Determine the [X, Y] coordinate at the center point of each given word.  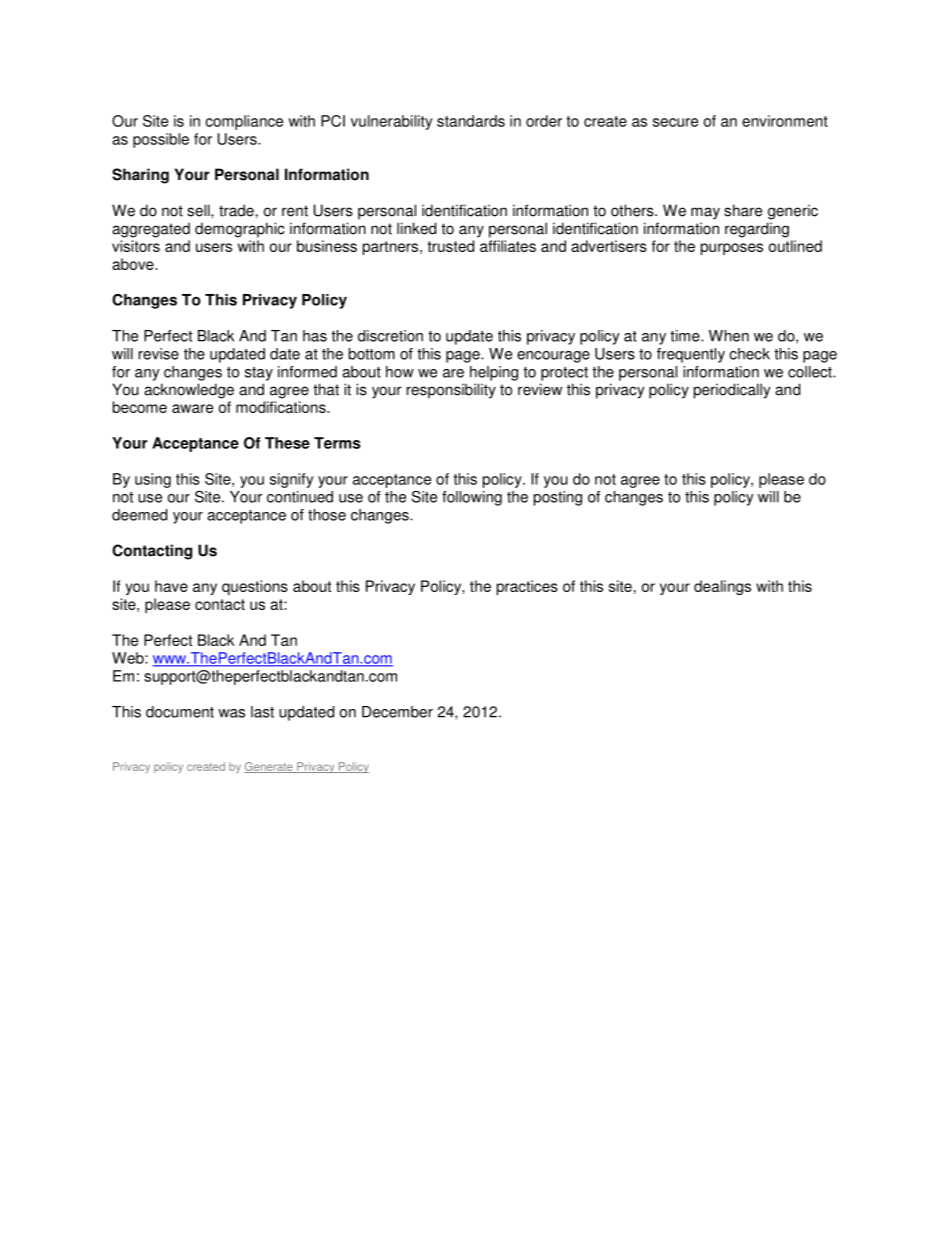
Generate [269, 767]
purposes [732, 249]
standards [471, 121]
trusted [450, 246]
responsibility [451, 391]
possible [161, 140]
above [134, 264]
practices [527, 587]
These [287, 443]
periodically [732, 391]
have [171, 586]
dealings [722, 587]
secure [675, 122]
